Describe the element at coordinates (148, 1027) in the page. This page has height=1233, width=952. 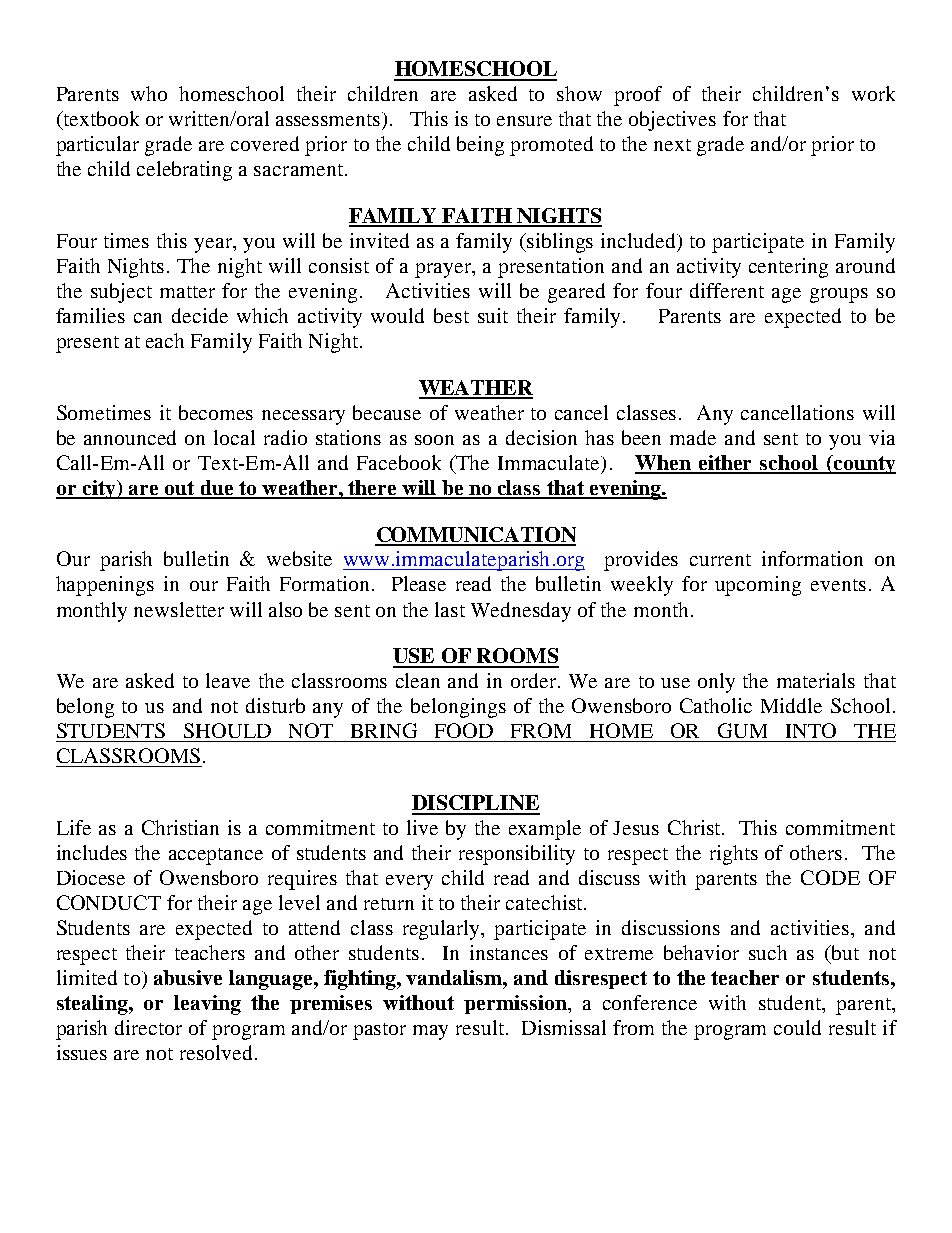
I see `director` at that location.
